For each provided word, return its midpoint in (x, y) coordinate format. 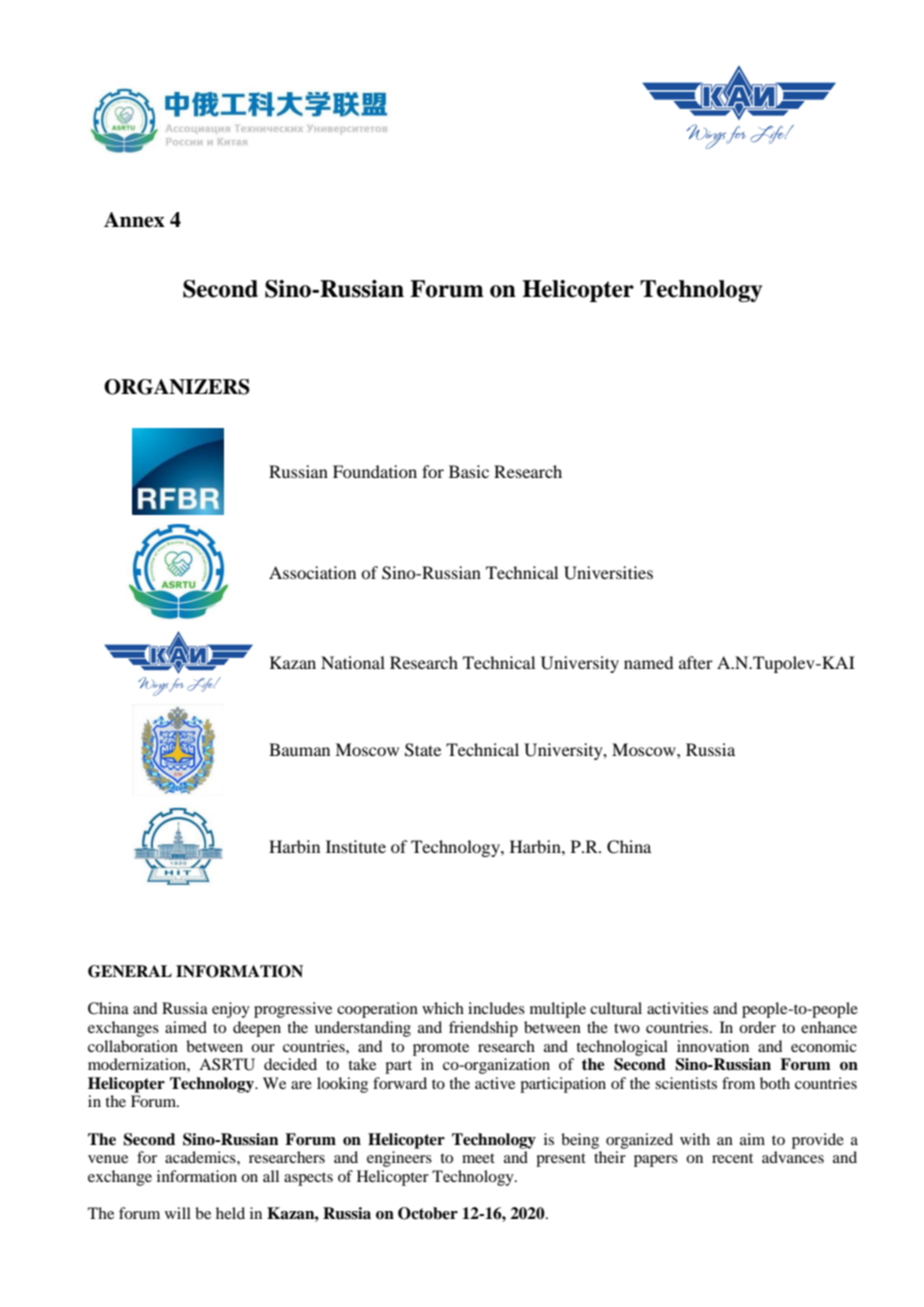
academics (201, 1157)
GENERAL (130, 971)
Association (312, 572)
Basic (469, 471)
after (696, 662)
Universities (608, 573)
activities (677, 1008)
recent (732, 1158)
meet (478, 1158)
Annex (134, 220)
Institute (356, 846)
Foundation (375, 471)
